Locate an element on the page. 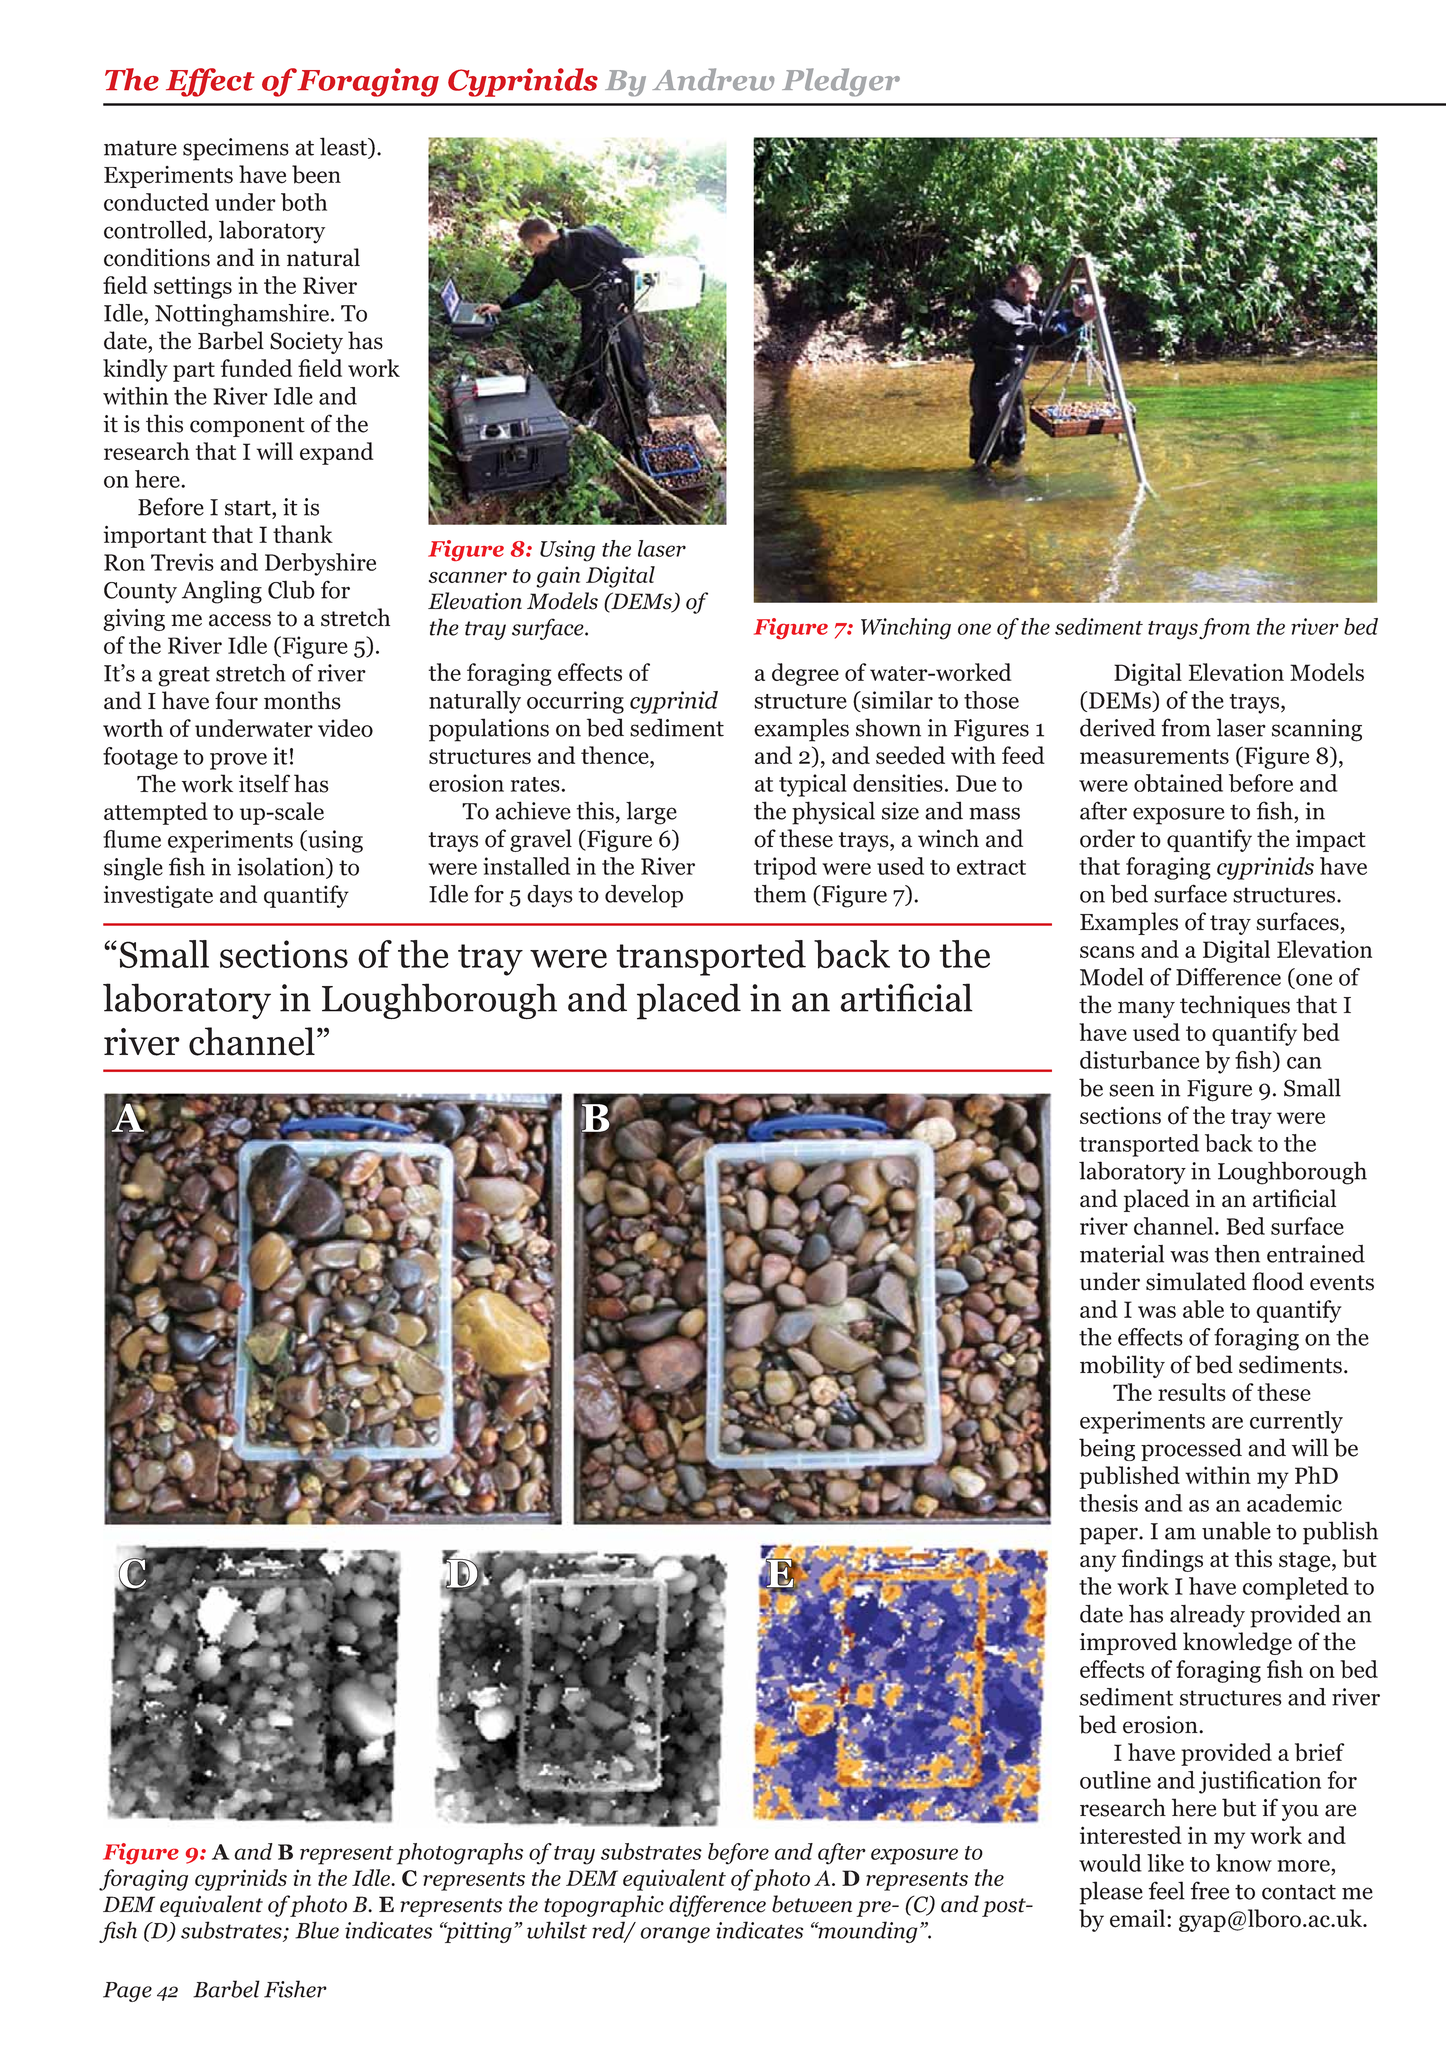  techniques is located at coordinates (1235, 1006).
